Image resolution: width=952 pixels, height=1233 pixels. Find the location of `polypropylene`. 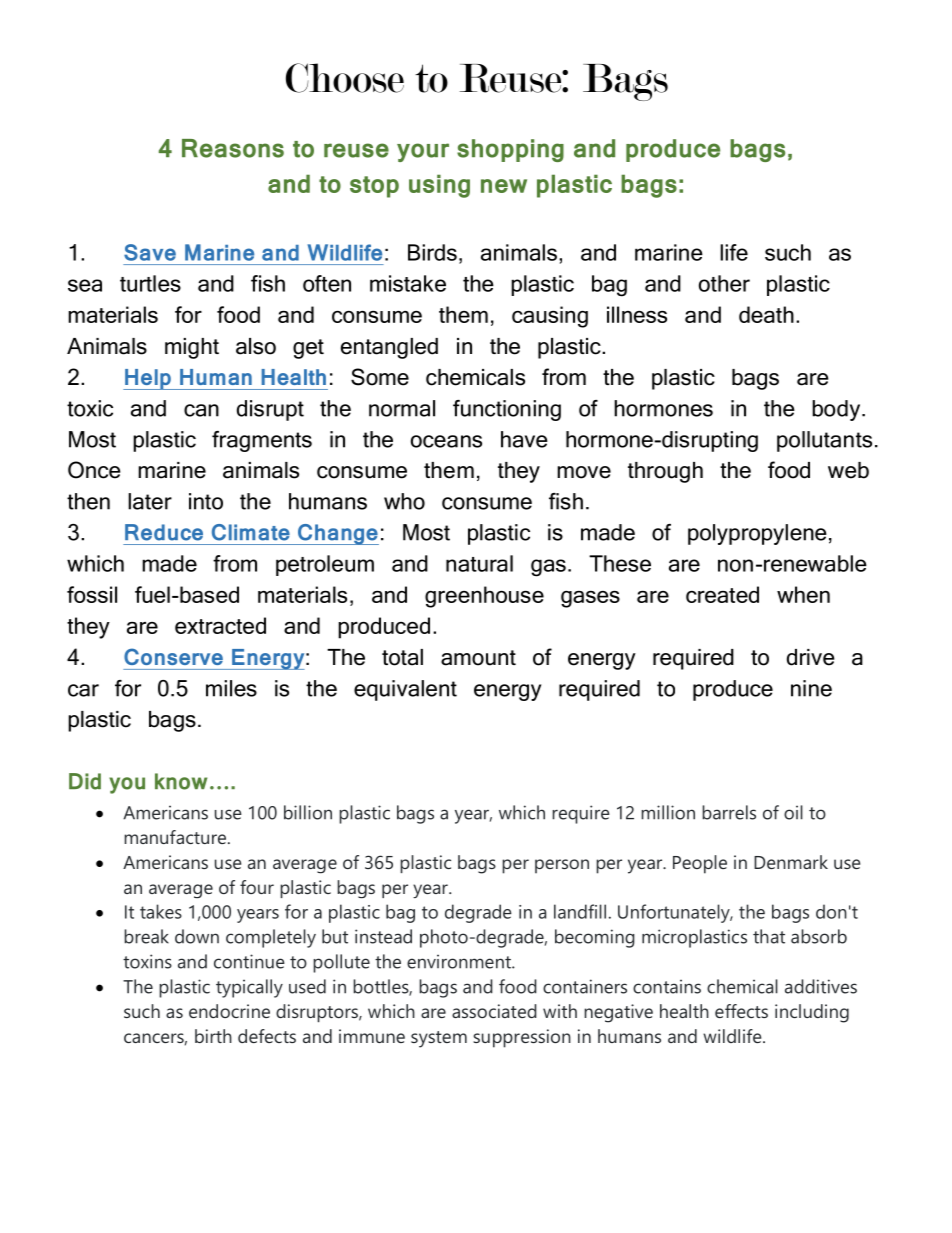

polypropylene is located at coordinates (757, 534).
